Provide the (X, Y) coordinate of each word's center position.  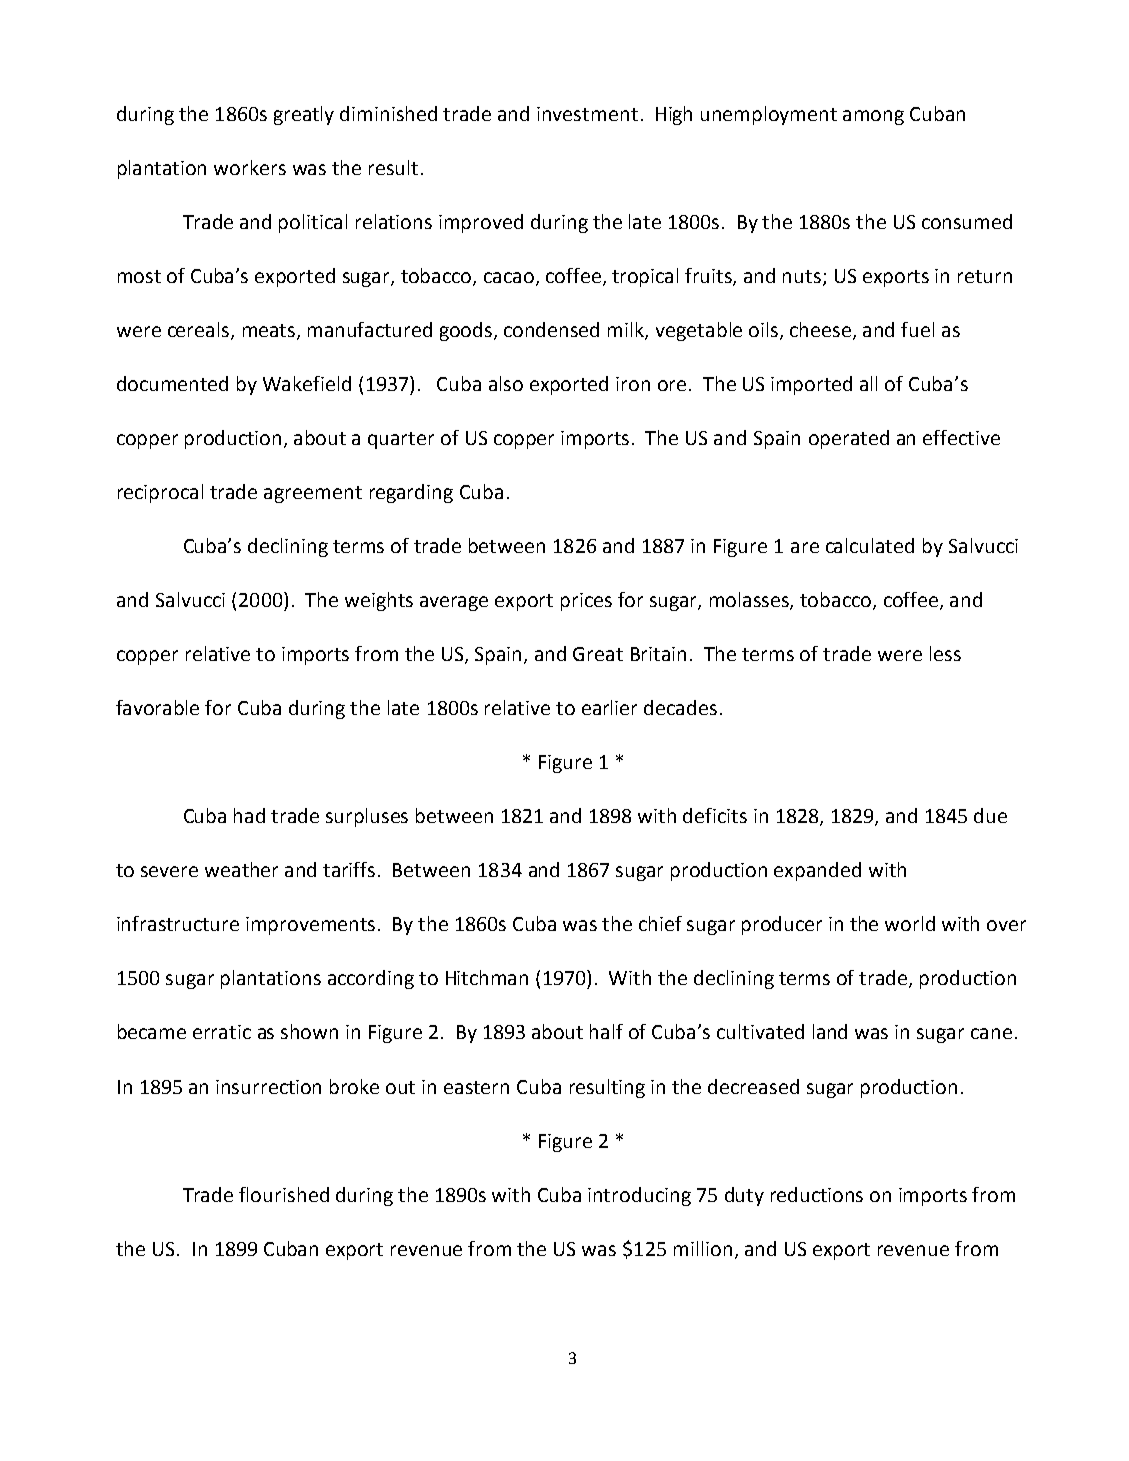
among (873, 117)
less (945, 653)
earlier (609, 707)
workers (250, 167)
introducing (639, 1196)
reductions (817, 1194)
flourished (284, 1194)
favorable (157, 707)
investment (587, 114)
